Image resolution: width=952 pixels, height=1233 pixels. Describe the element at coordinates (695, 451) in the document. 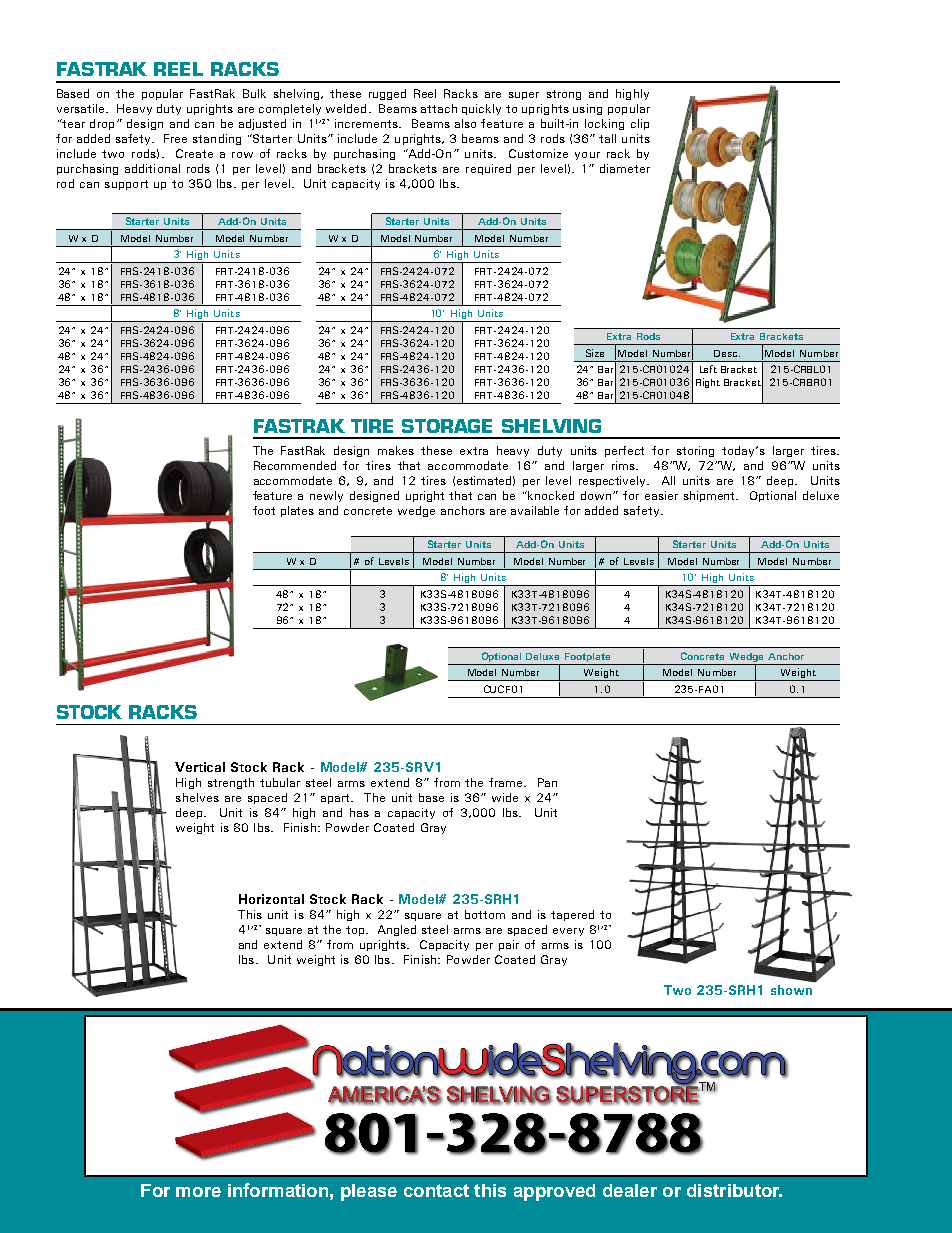

I see `storing` at that location.
